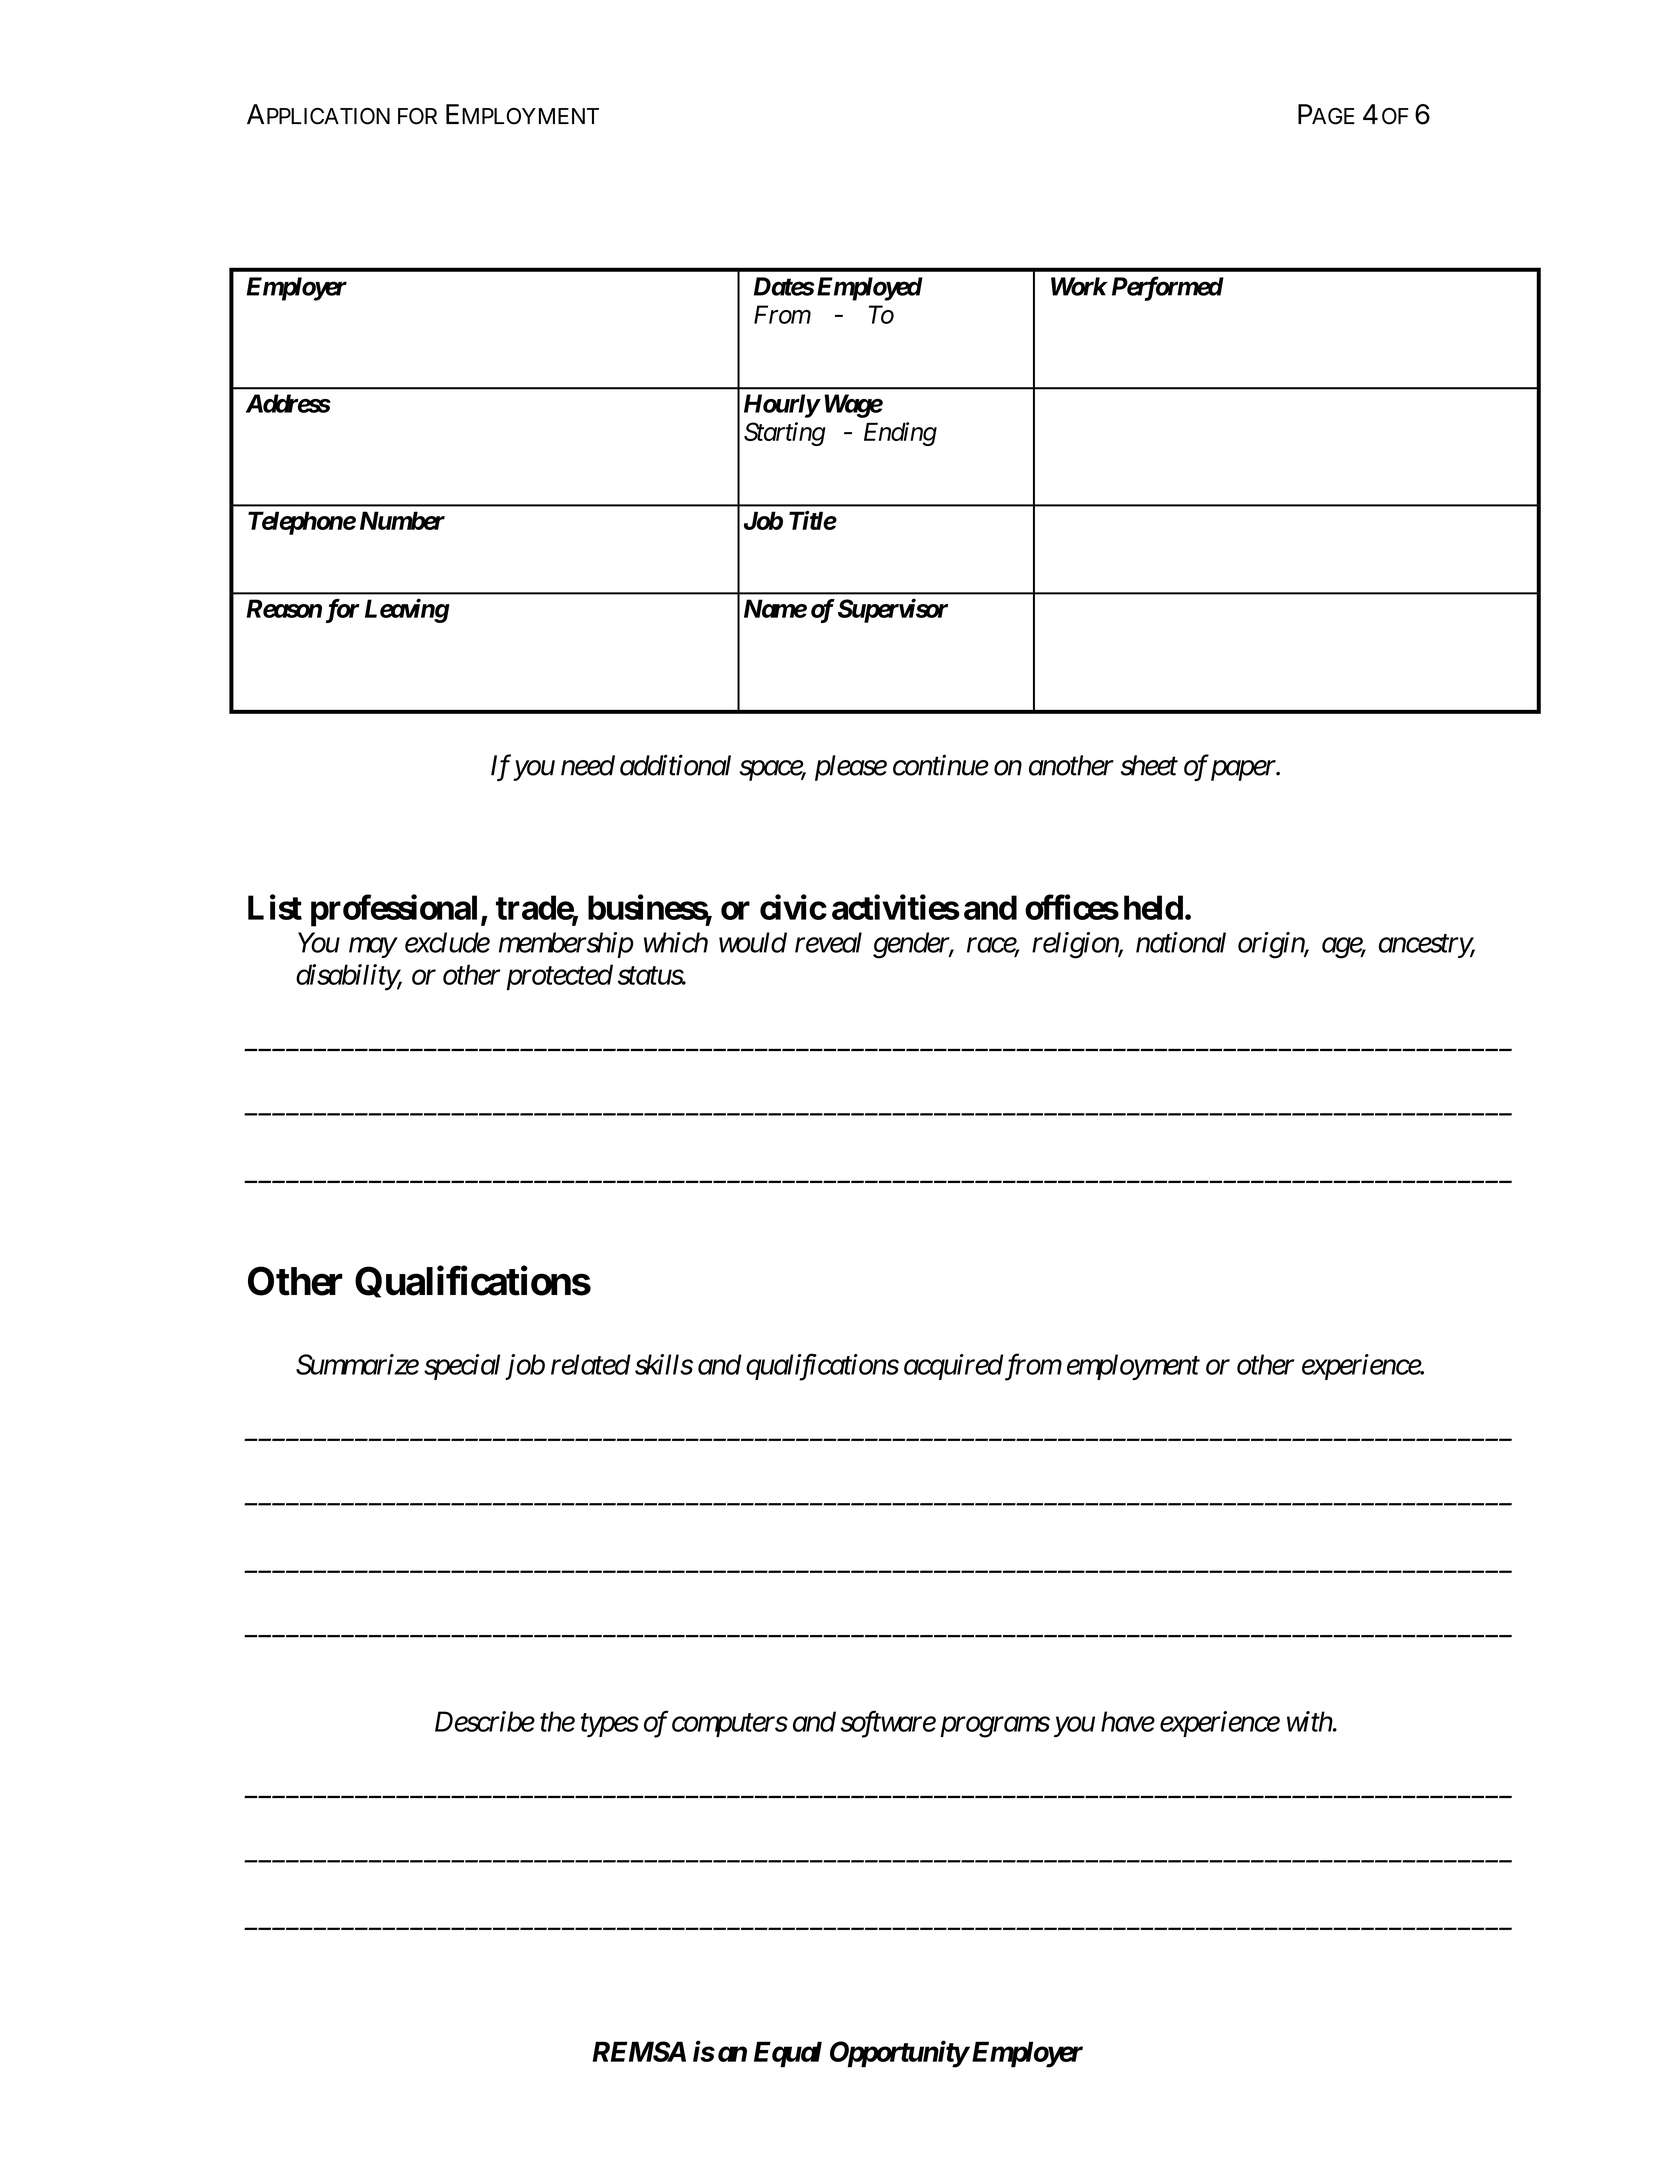  Describe the element at coordinates (1079, 286) in the screenshot. I see `Work` at that location.
